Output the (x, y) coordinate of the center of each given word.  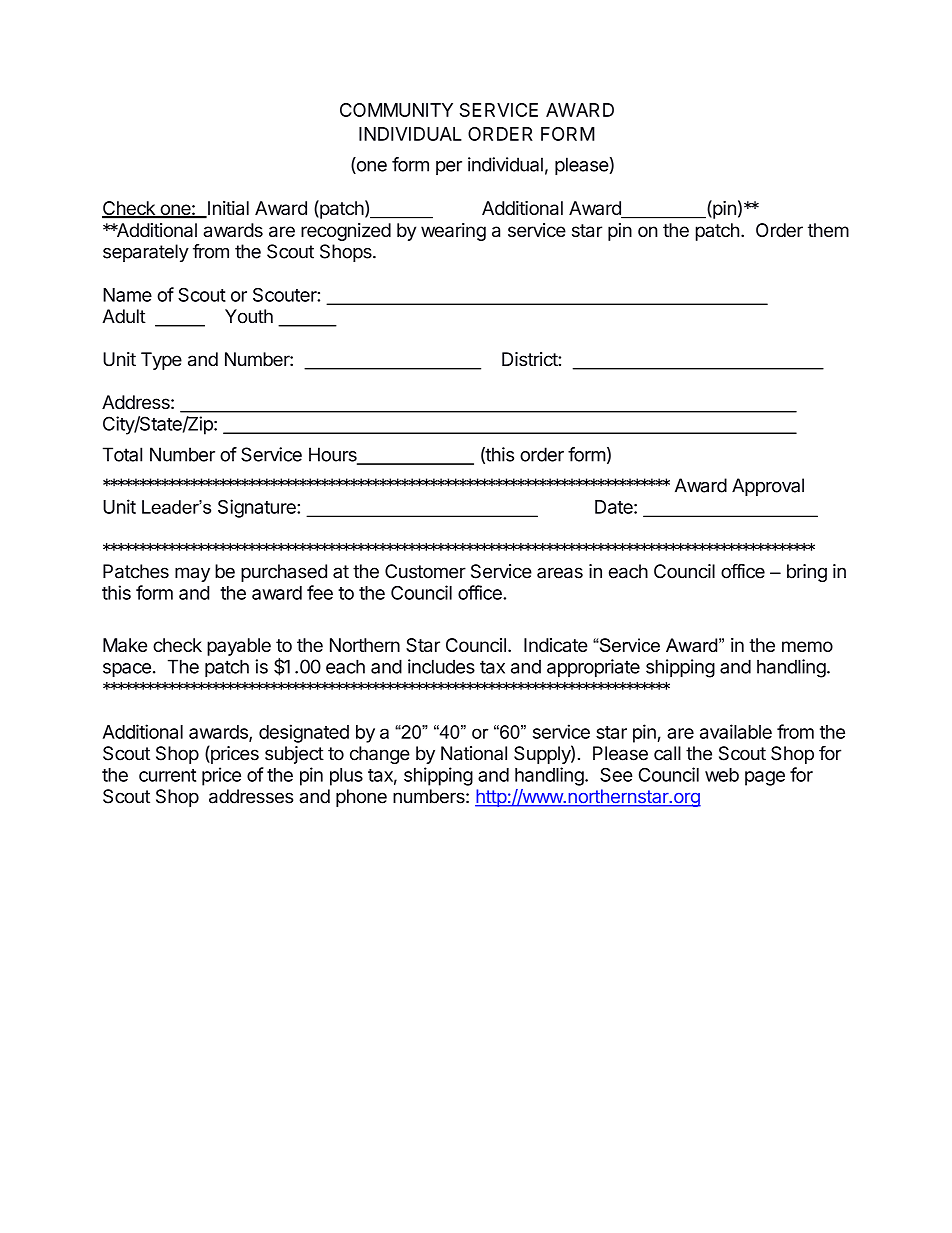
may (192, 574)
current (167, 775)
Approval (768, 487)
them (828, 230)
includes (441, 666)
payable (239, 647)
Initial (227, 209)
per (449, 168)
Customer (425, 571)
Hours (334, 455)
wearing (453, 232)
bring (807, 573)
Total (122, 454)
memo (807, 646)
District (530, 359)
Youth (249, 316)
